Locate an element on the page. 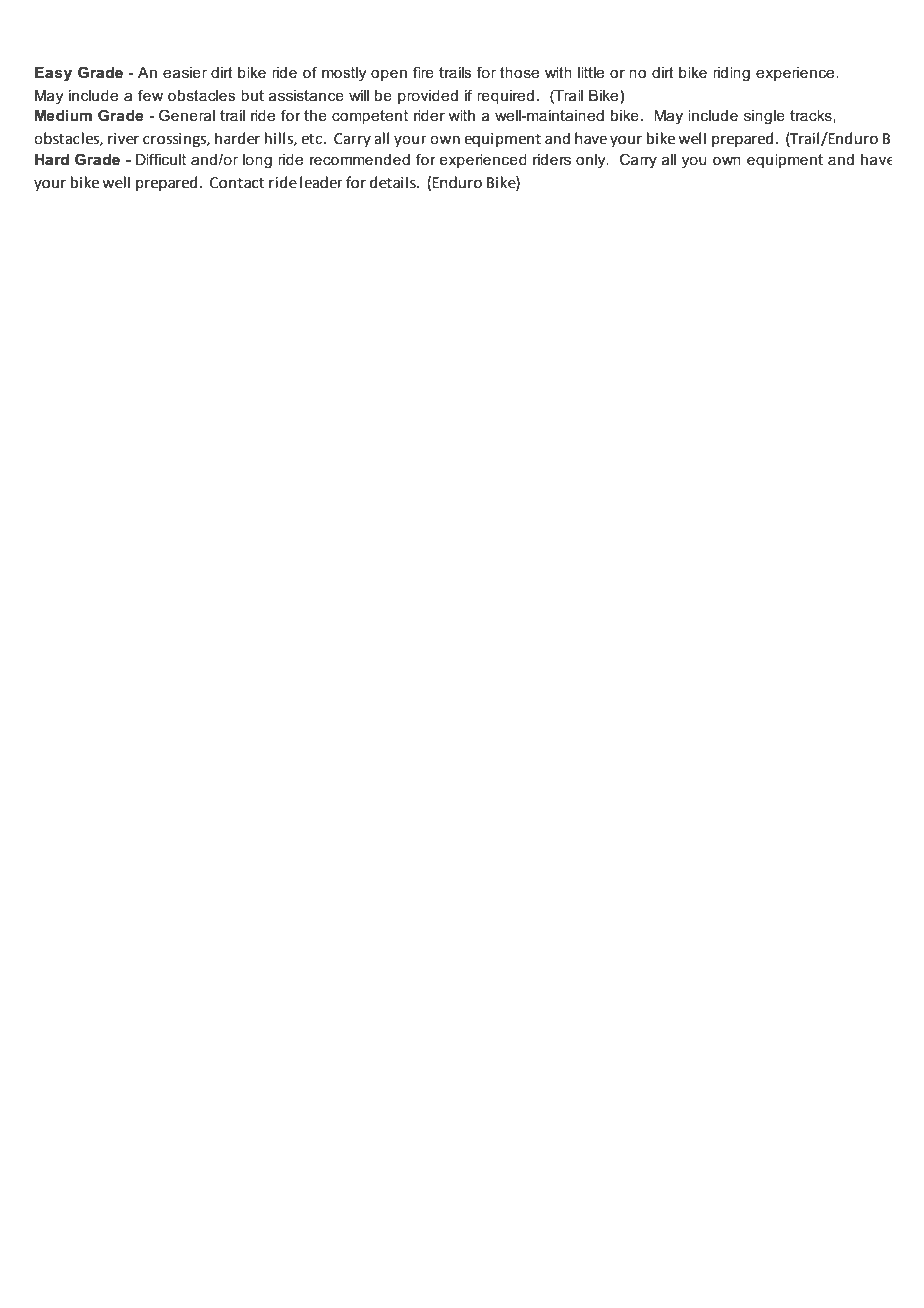  General is located at coordinates (187, 115).
